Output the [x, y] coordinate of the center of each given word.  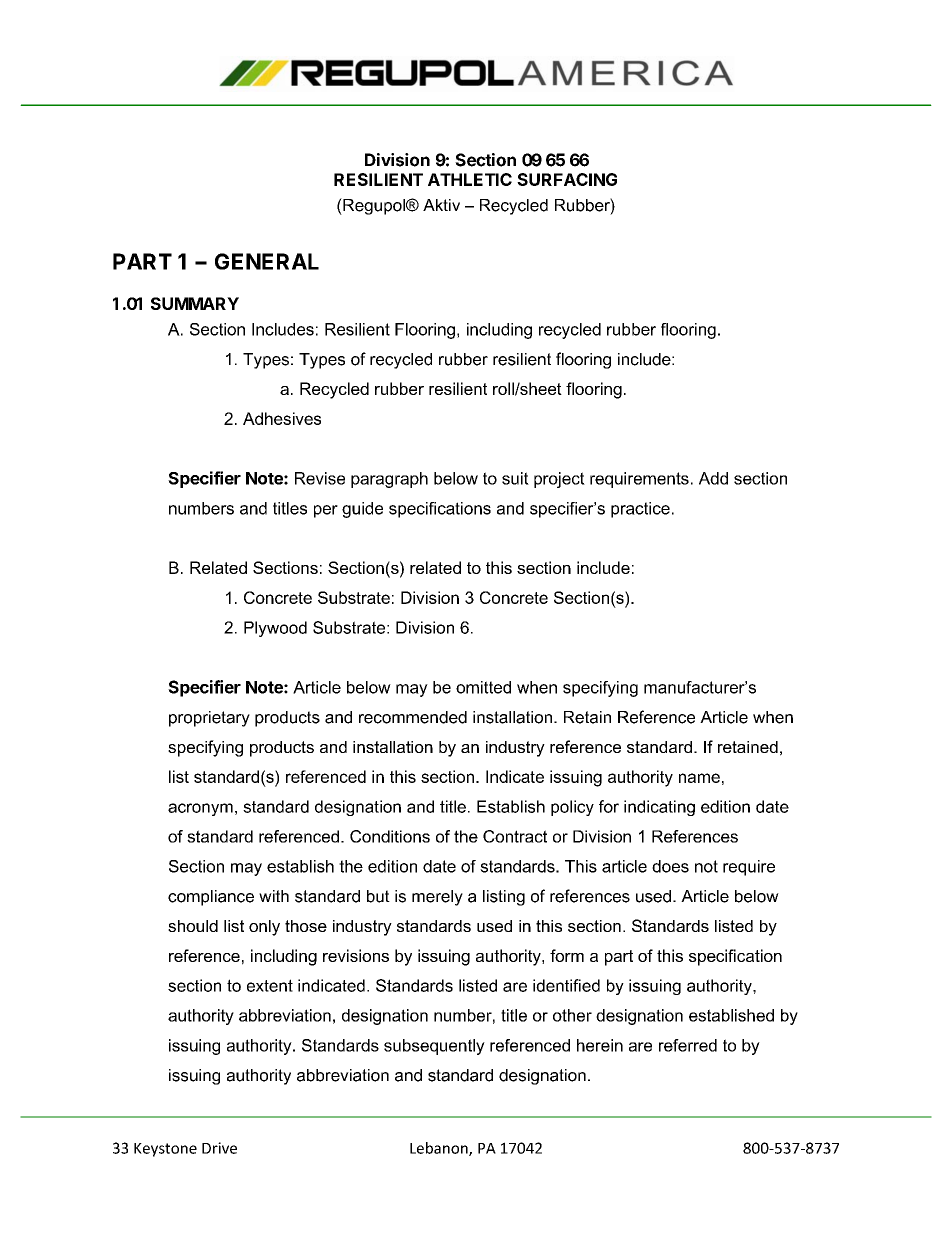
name [699, 778]
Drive [219, 1148]
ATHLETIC [470, 179]
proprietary [209, 719]
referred [688, 1045]
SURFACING [567, 179]
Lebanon [440, 1149]
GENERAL [267, 261]
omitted [483, 687]
